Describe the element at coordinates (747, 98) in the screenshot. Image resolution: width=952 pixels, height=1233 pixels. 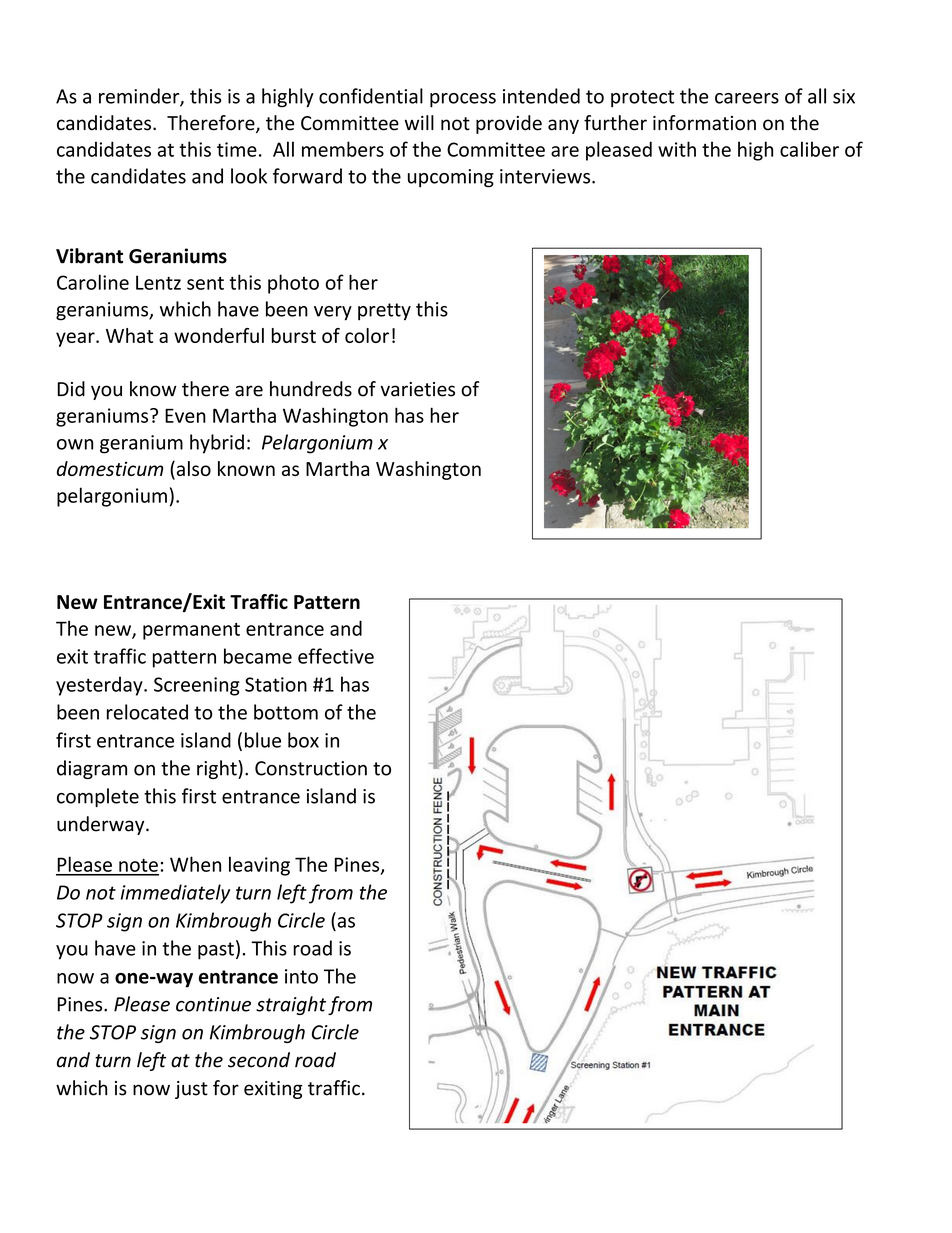
I see `careers` at that location.
